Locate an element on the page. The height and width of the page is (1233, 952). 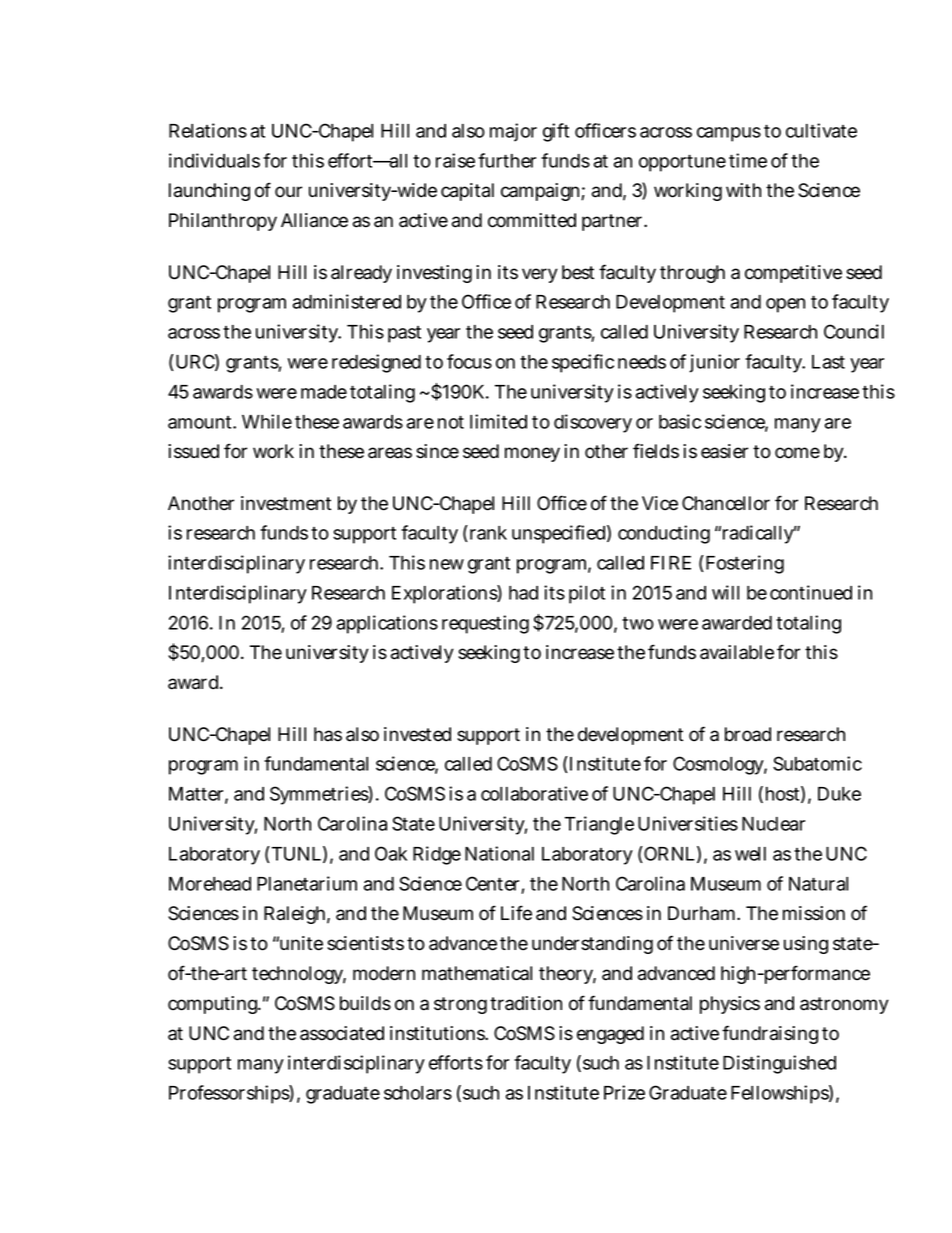
time is located at coordinates (748, 160).
